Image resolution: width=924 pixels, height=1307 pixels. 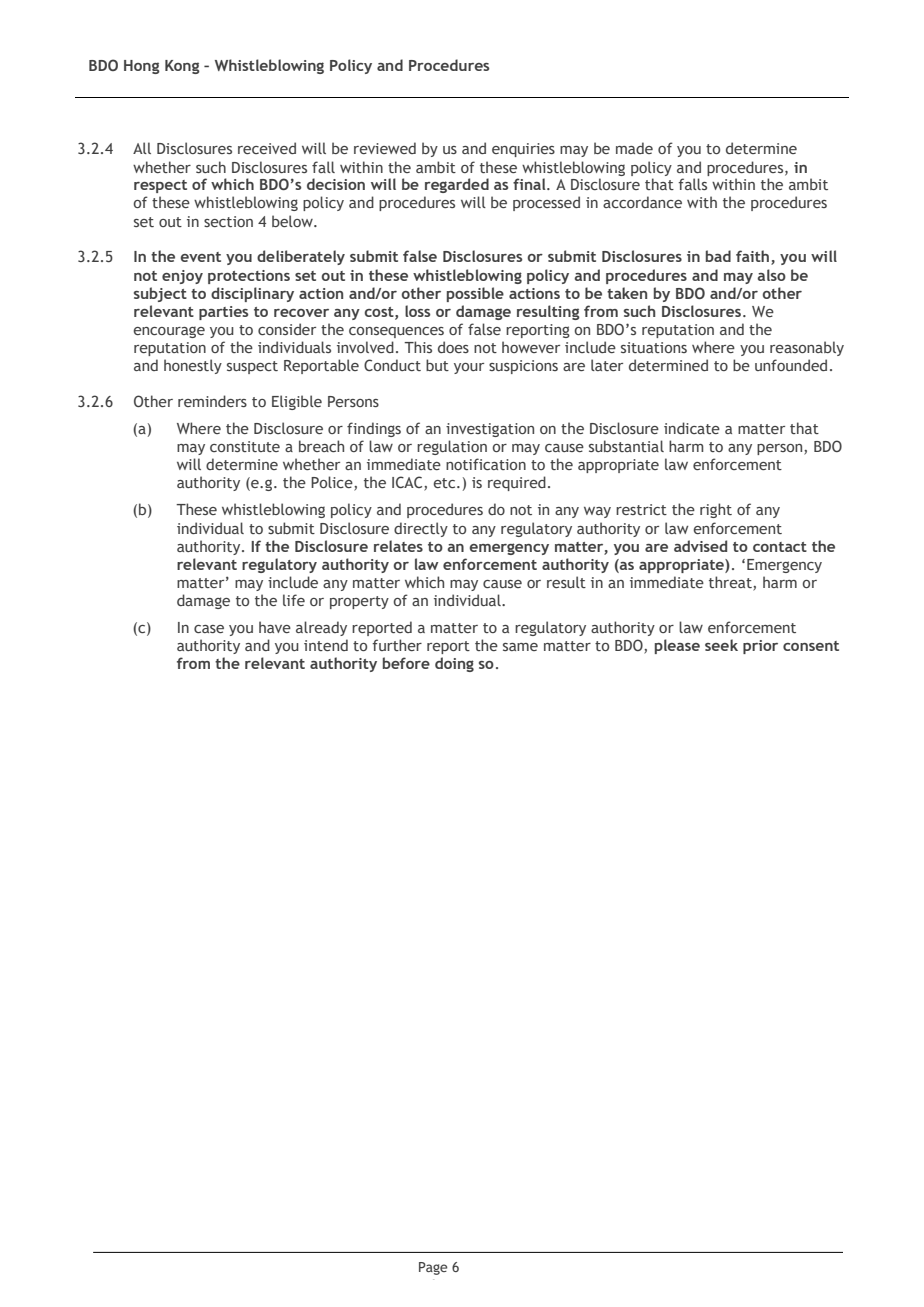 What do you see at coordinates (760, 647) in the screenshot?
I see `prior` at bounding box center [760, 647].
